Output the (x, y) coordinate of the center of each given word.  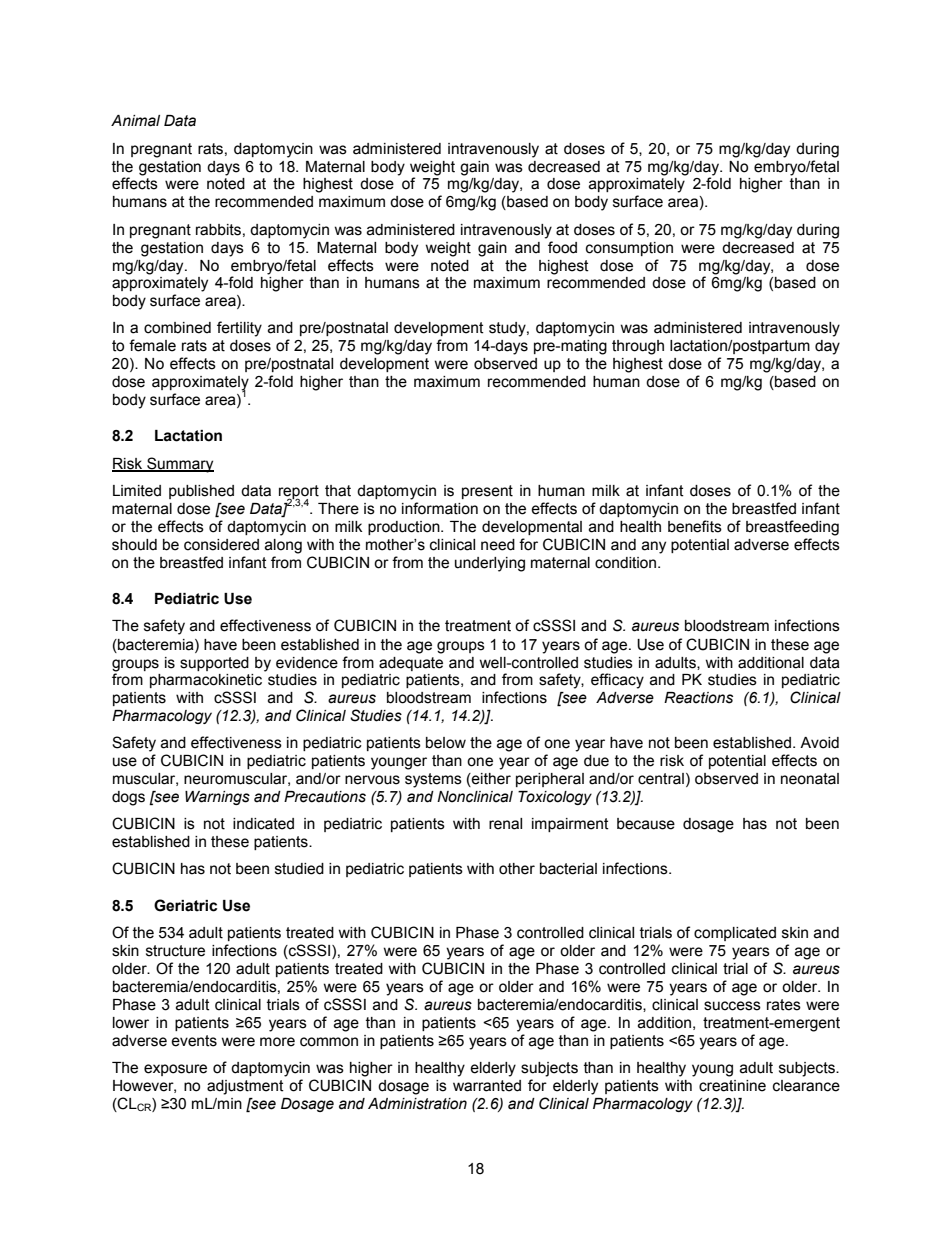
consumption (629, 249)
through (638, 347)
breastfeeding (792, 528)
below (446, 743)
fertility (239, 329)
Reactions (698, 698)
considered (221, 545)
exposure (175, 1070)
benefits (695, 526)
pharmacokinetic (206, 681)
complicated (735, 934)
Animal (135, 121)
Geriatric (185, 905)
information (440, 508)
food (562, 247)
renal (505, 824)
